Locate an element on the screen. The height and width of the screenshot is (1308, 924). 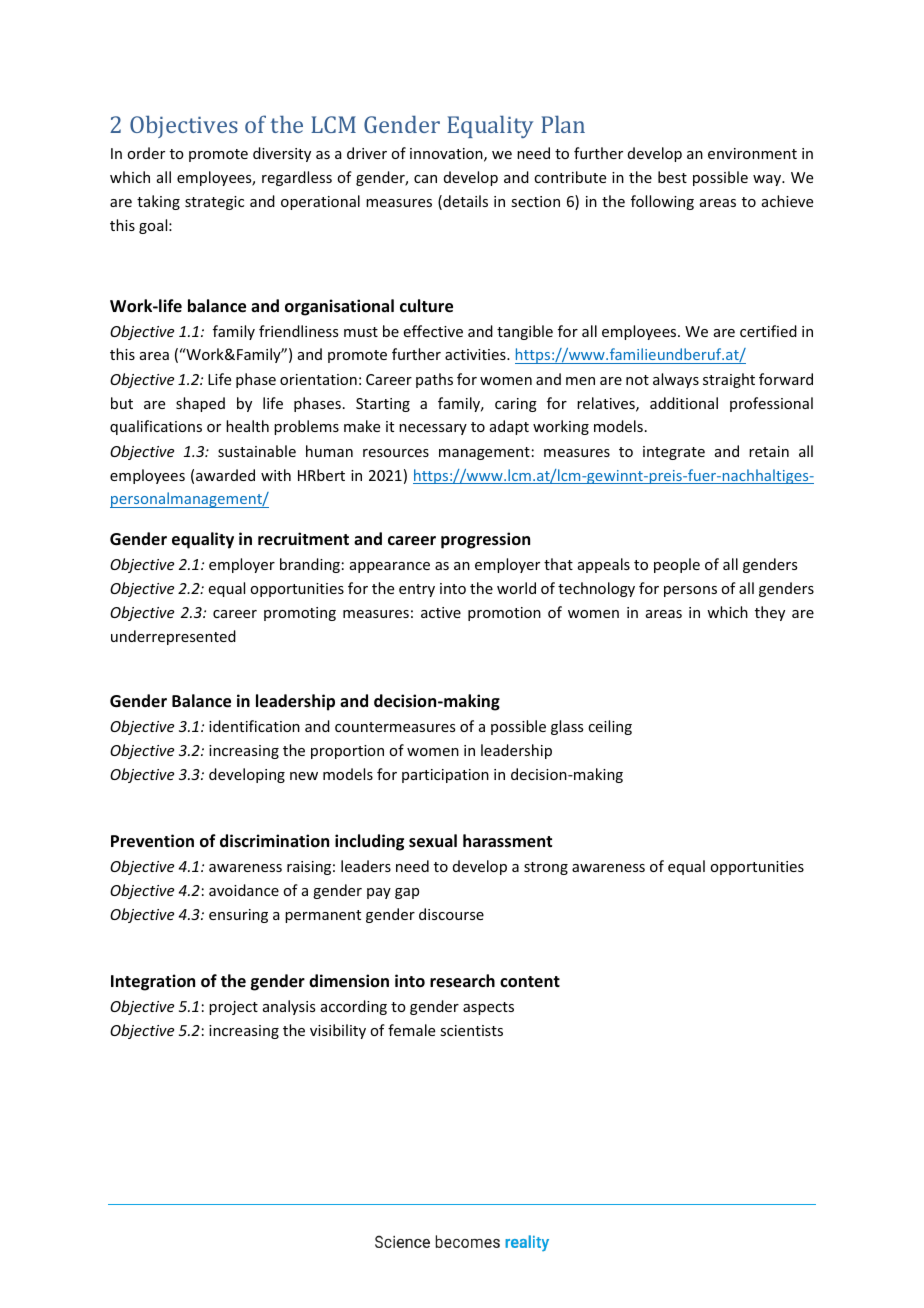
can is located at coordinates (425, 179).
